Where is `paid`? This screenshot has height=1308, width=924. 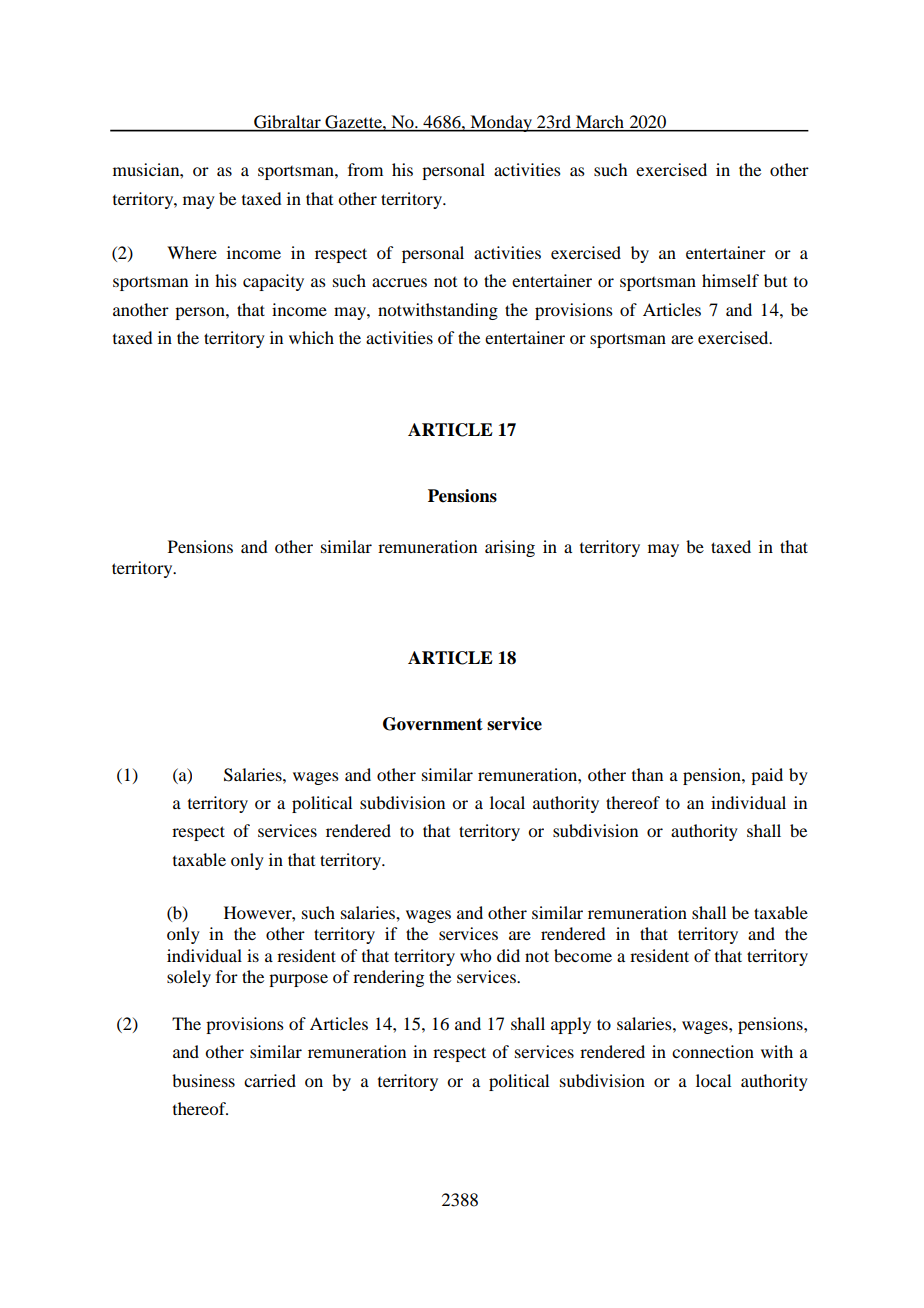
paid is located at coordinates (767, 776).
